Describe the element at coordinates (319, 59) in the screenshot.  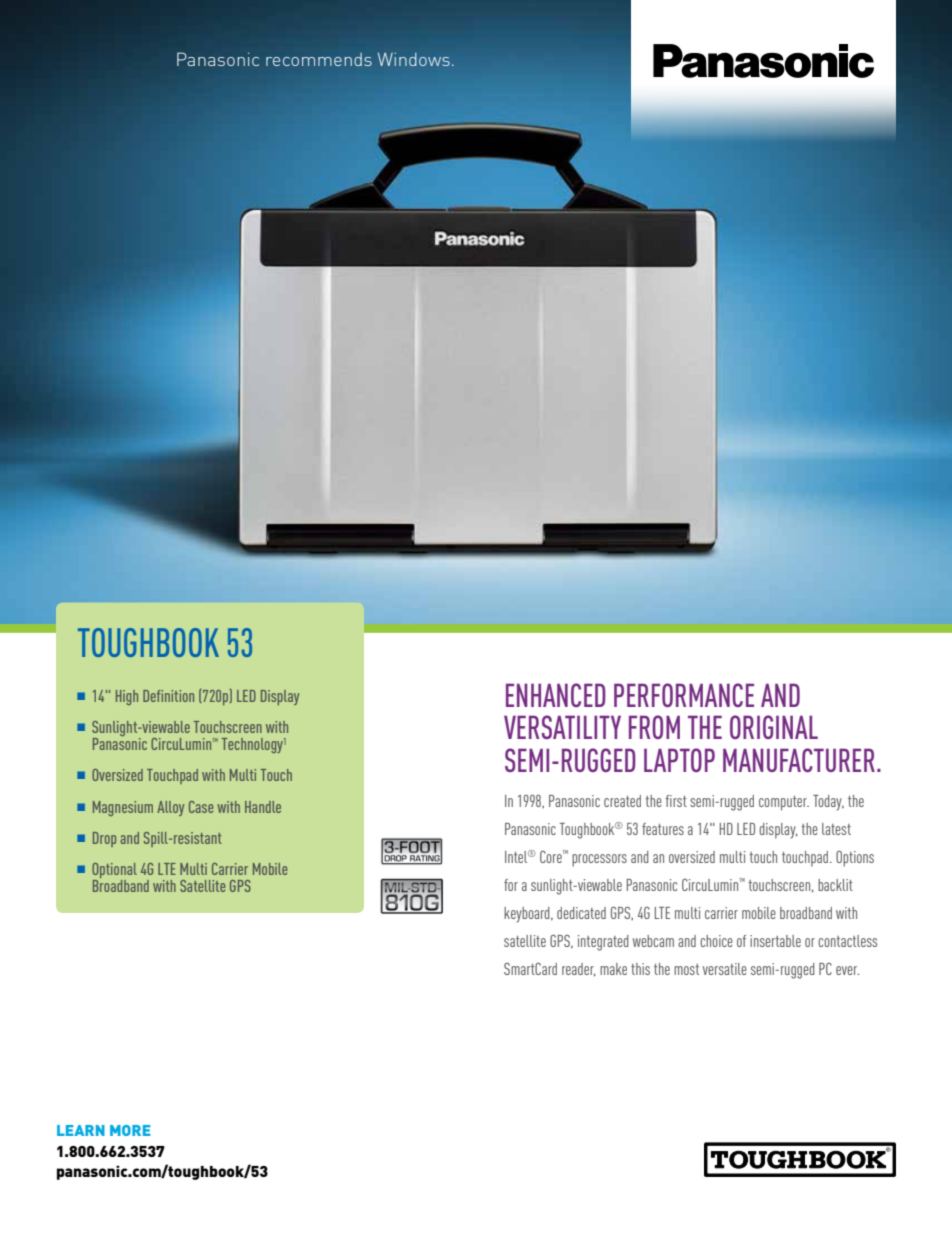
I see `recommends` at that location.
